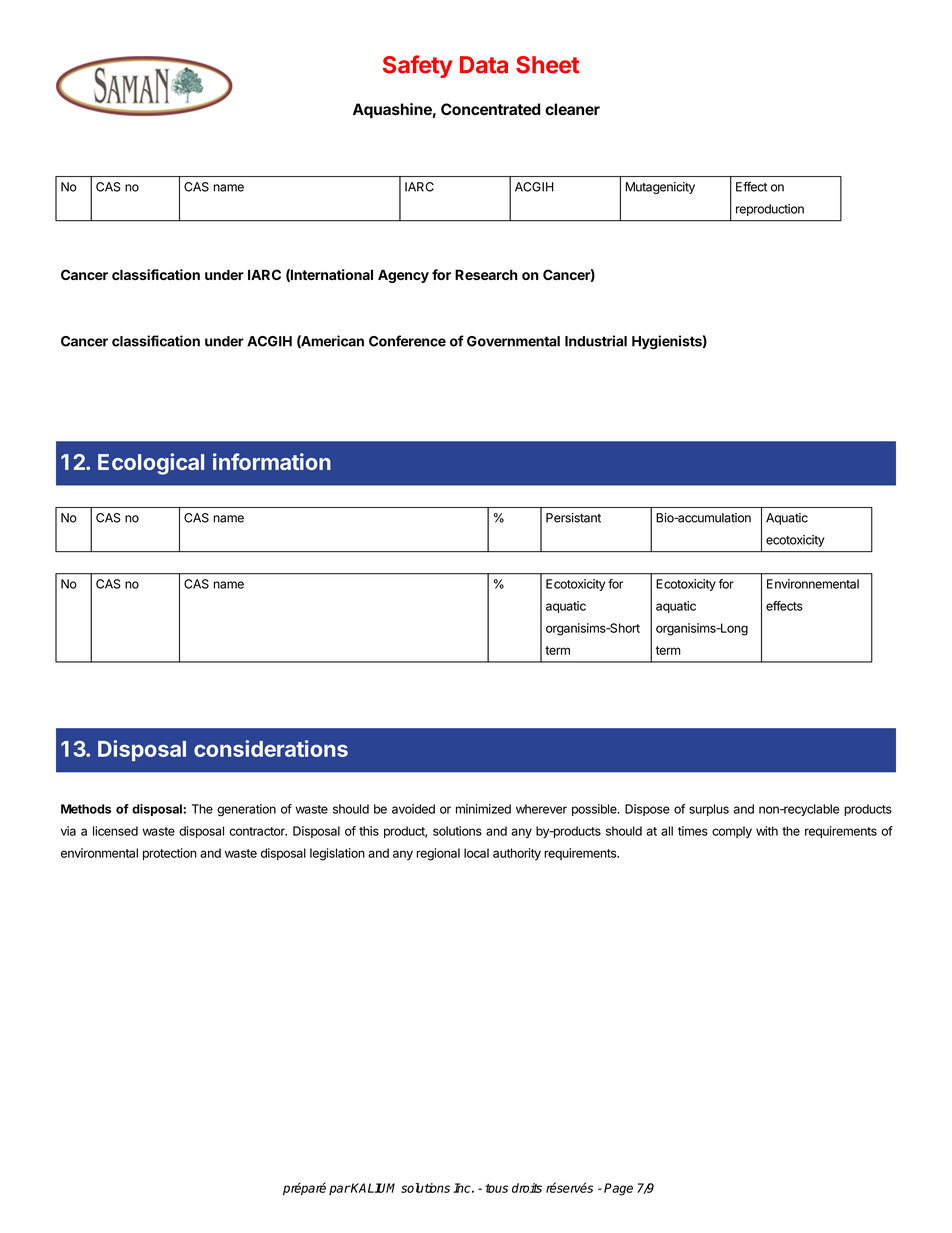 The image size is (952, 1233). I want to click on Persistant, so click(573, 518).
